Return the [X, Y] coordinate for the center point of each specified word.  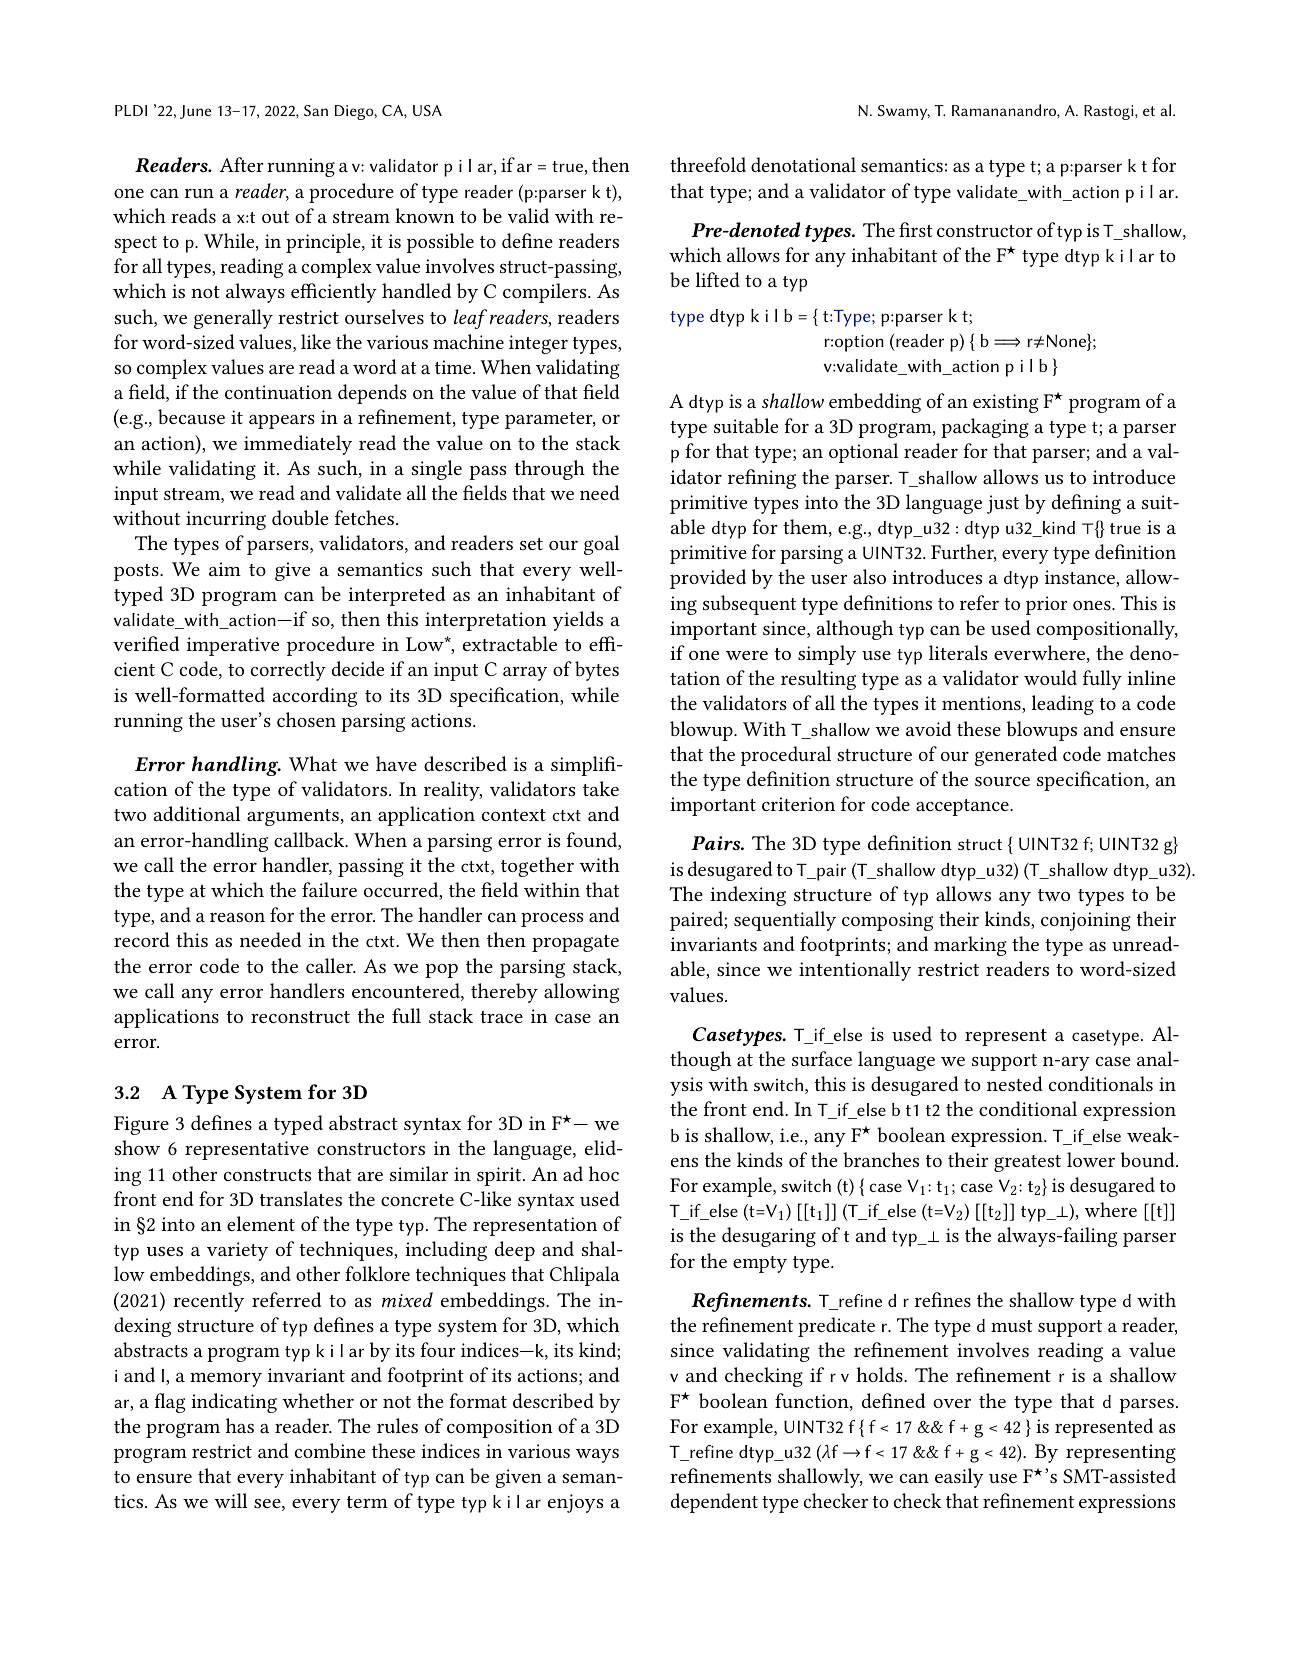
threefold [708, 164]
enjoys [575, 1503]
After [241, 164]
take [601, 788]
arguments [293, 817]
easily [959, 1478]
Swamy [904, 112]
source [1002, 781]
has [240, 1425]
